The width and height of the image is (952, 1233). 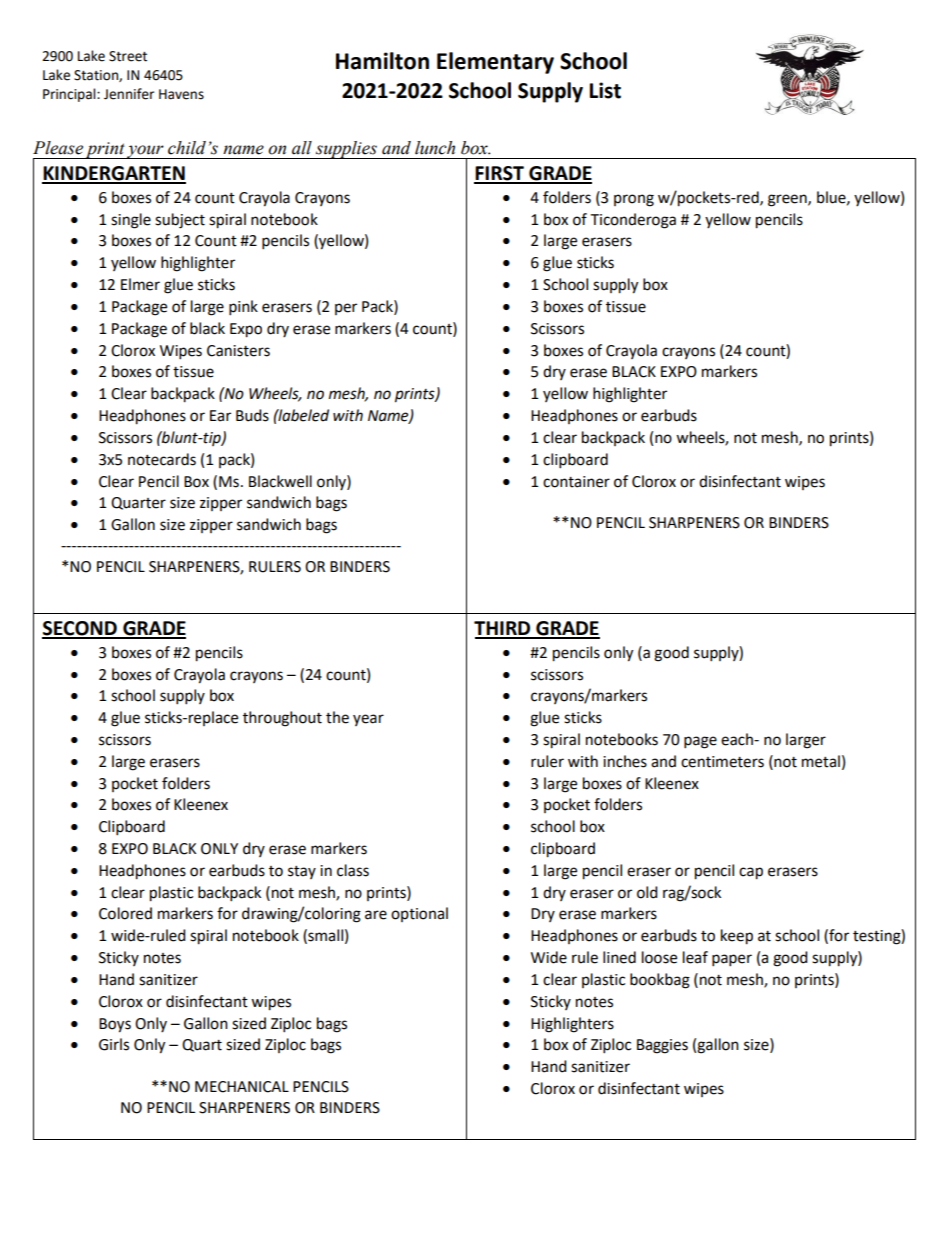 What do you see at coordinates (495, 63) in the image?
I see `Elementary` at bounding box center [495, 63].
